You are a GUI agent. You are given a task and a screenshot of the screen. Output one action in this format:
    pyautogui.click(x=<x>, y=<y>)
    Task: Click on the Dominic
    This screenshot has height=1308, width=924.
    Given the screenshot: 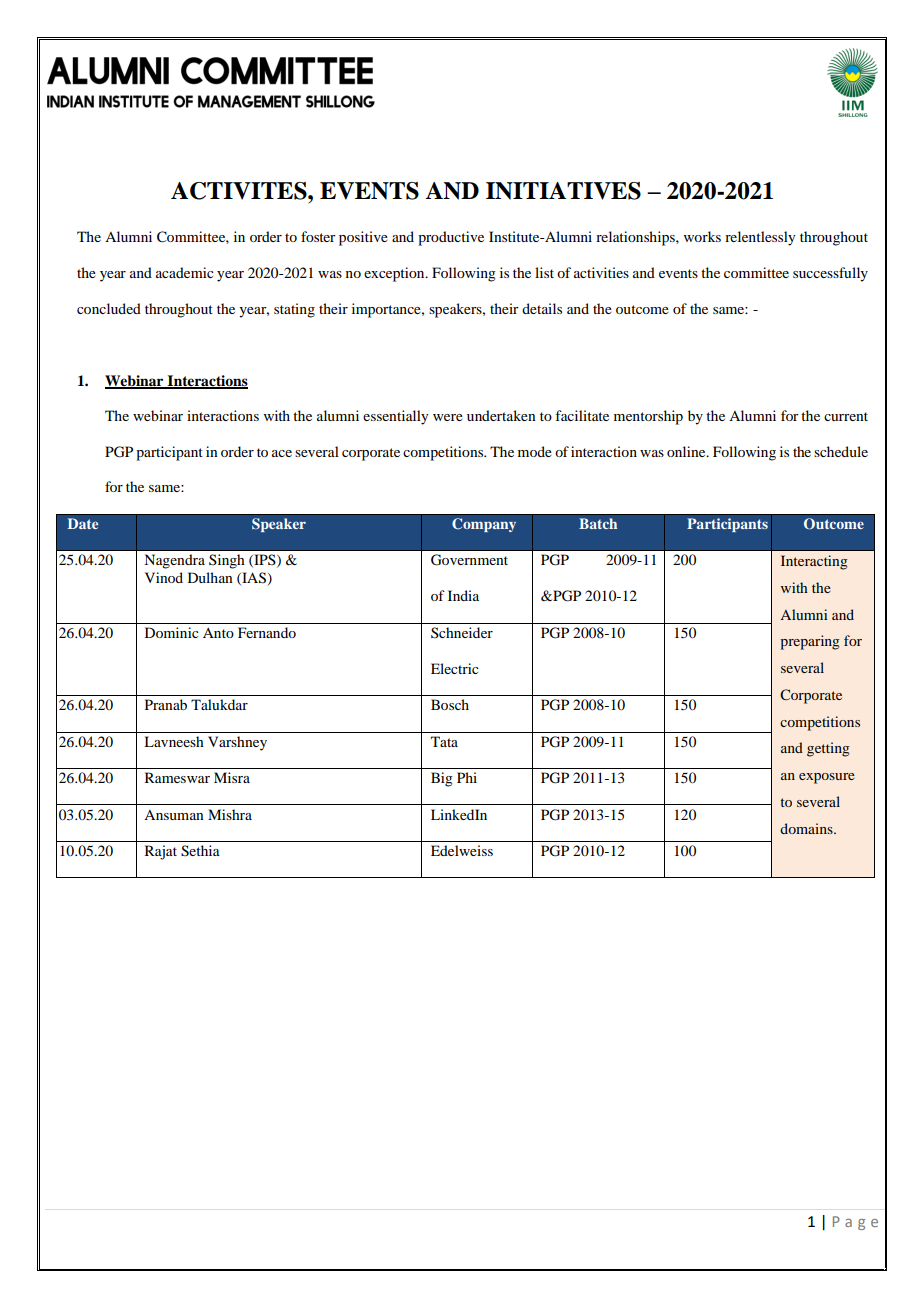 What is the action you would take?
    pyautogui.click(x=172, y=632)
